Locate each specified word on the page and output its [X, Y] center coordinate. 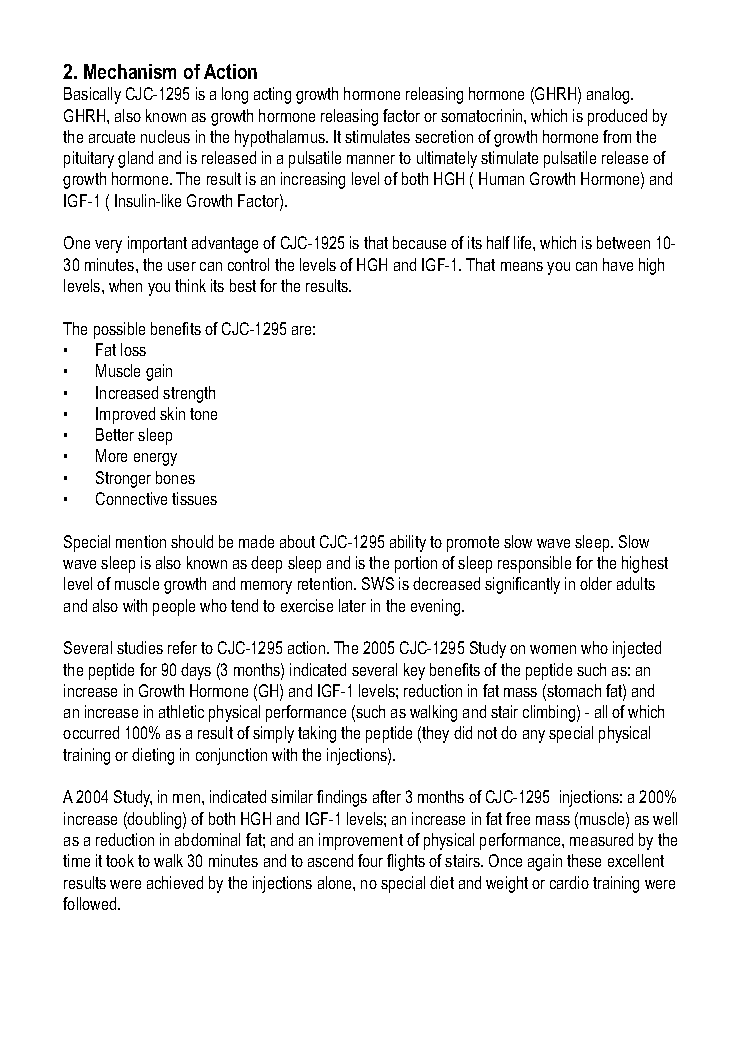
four [370, 860]
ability [408, 543]
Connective [131, 498]
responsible [534, 564]
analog [609, 95]
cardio [569, 882]
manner [371, 159]
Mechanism [130, 71]
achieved [175, 882]
